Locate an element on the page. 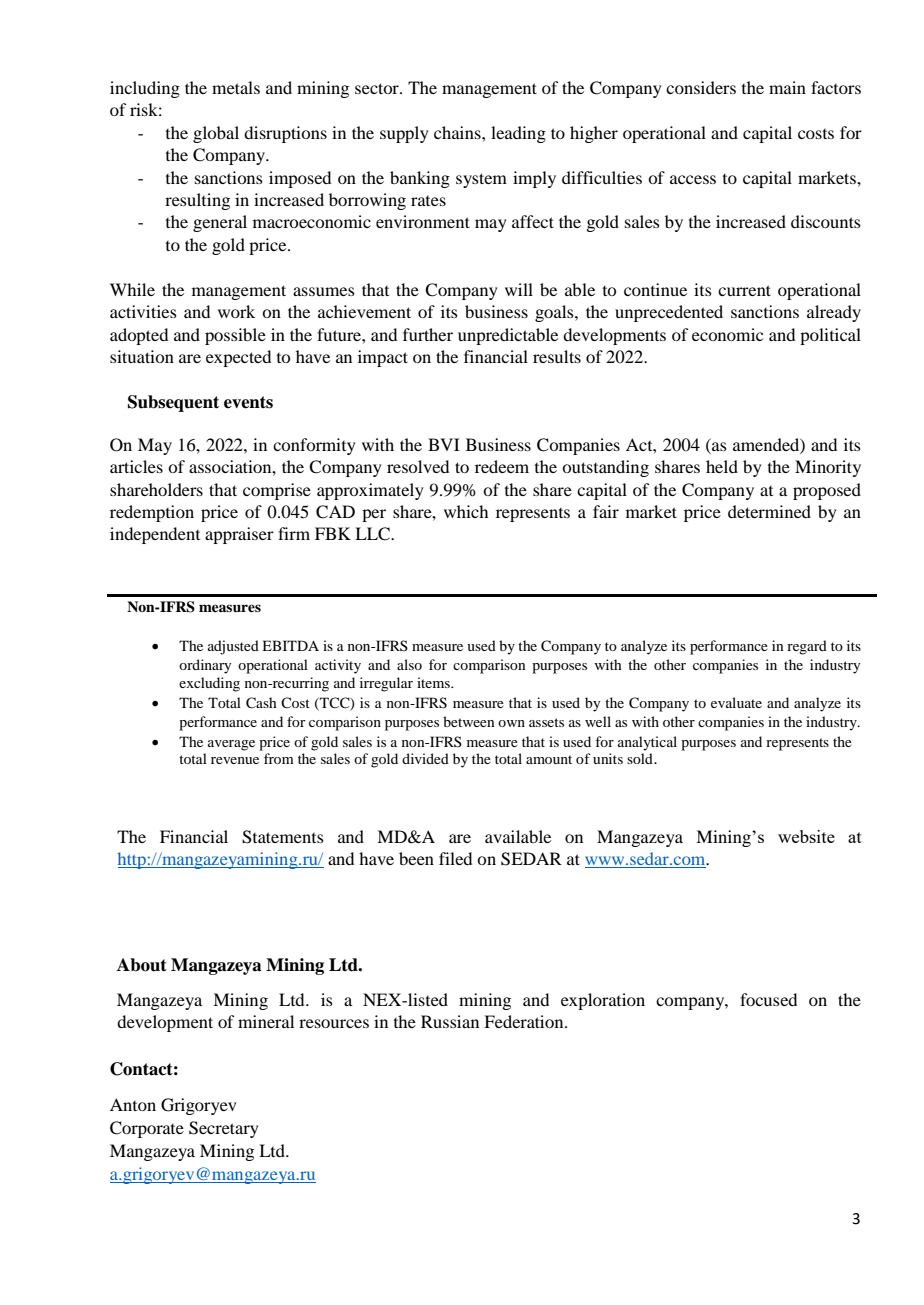 This image has height=1305, width=924. Secretary is located at coordinates (224, 1129).
